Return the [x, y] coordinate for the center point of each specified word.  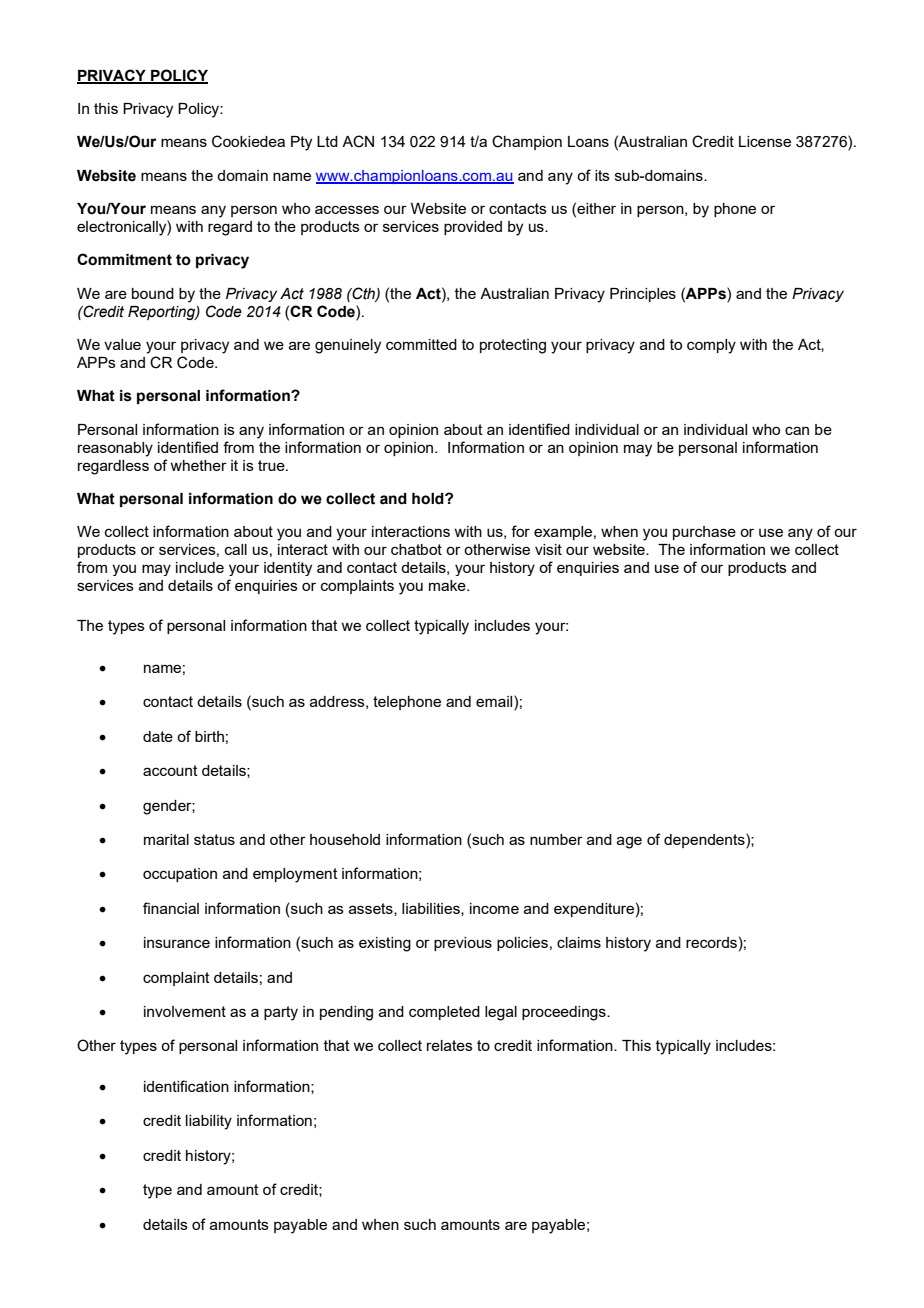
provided [473, 228]
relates [450, 1045]
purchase [704, 533]
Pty [301, 143]
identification [186, 1086]
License [765, 141]
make [448, 585]
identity [288, 569]
